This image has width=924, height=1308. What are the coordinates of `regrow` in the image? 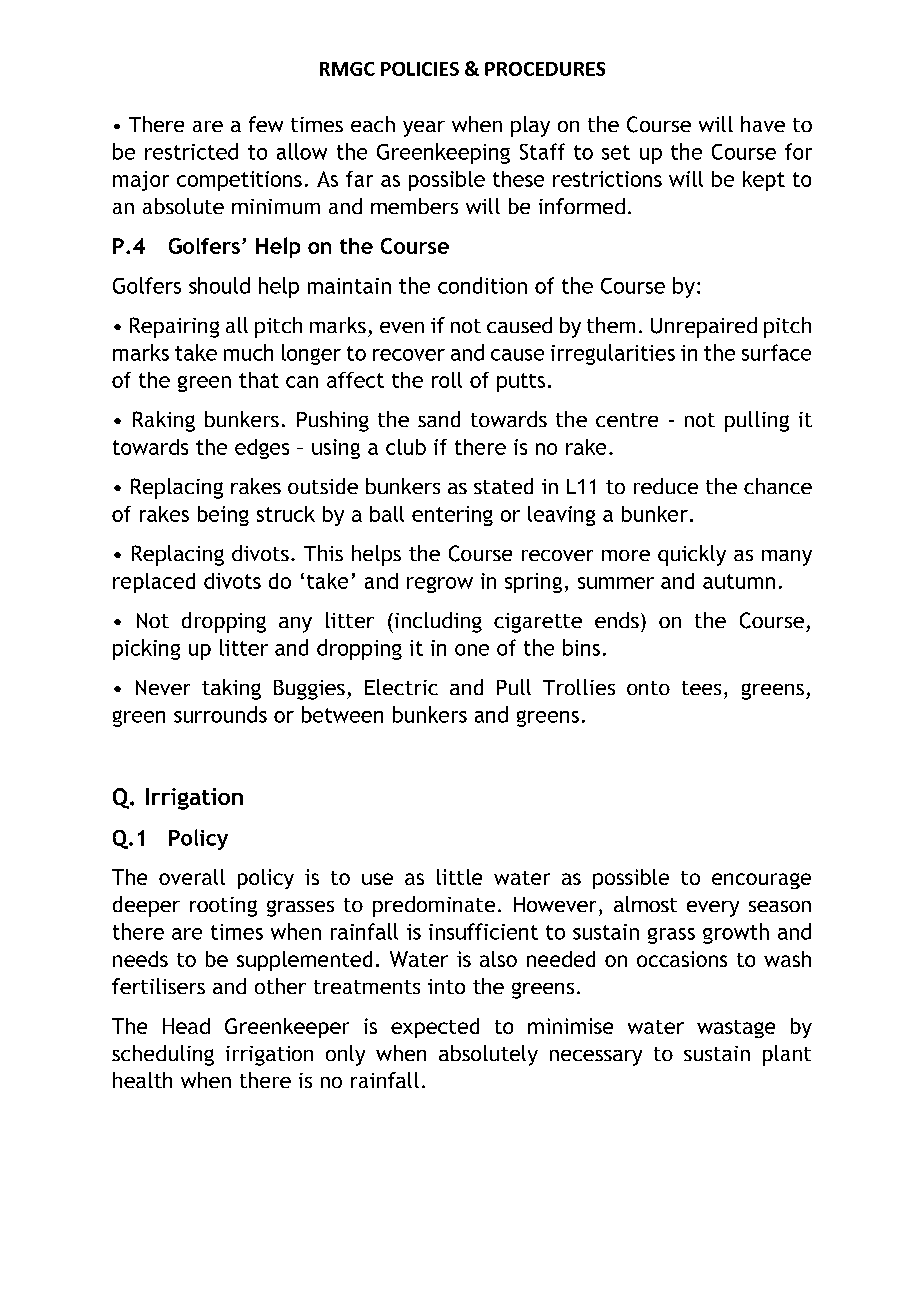 It's located at (440, 585).
